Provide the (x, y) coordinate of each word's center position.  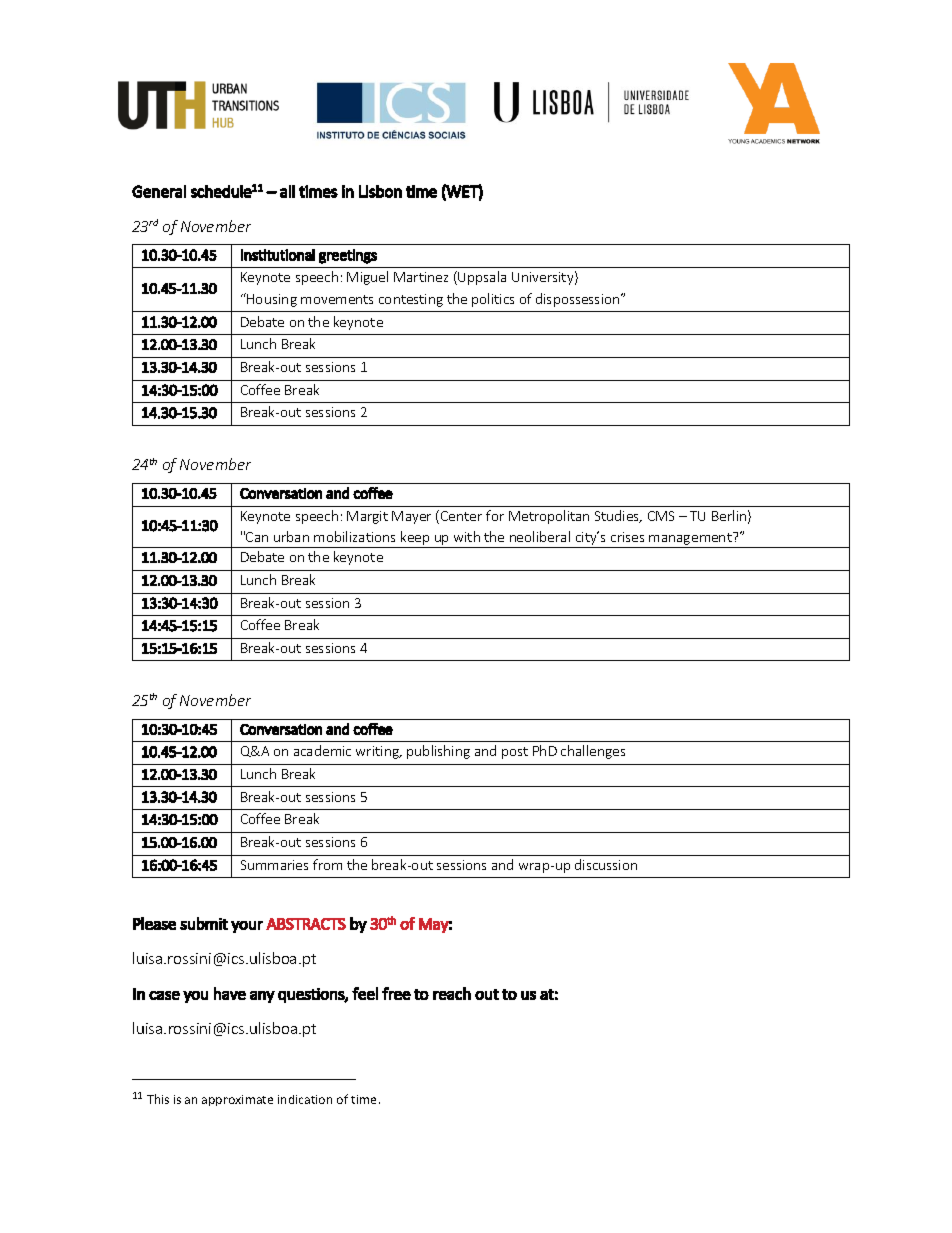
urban (291, 536)
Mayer (411, 517)
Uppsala (482, 278)
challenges (593, 752)
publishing (438, 752)
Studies (618, 516)
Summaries (274, 865)
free (396, 993)
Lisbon (380, 191)
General (159, 191)
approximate (237, 1100)
